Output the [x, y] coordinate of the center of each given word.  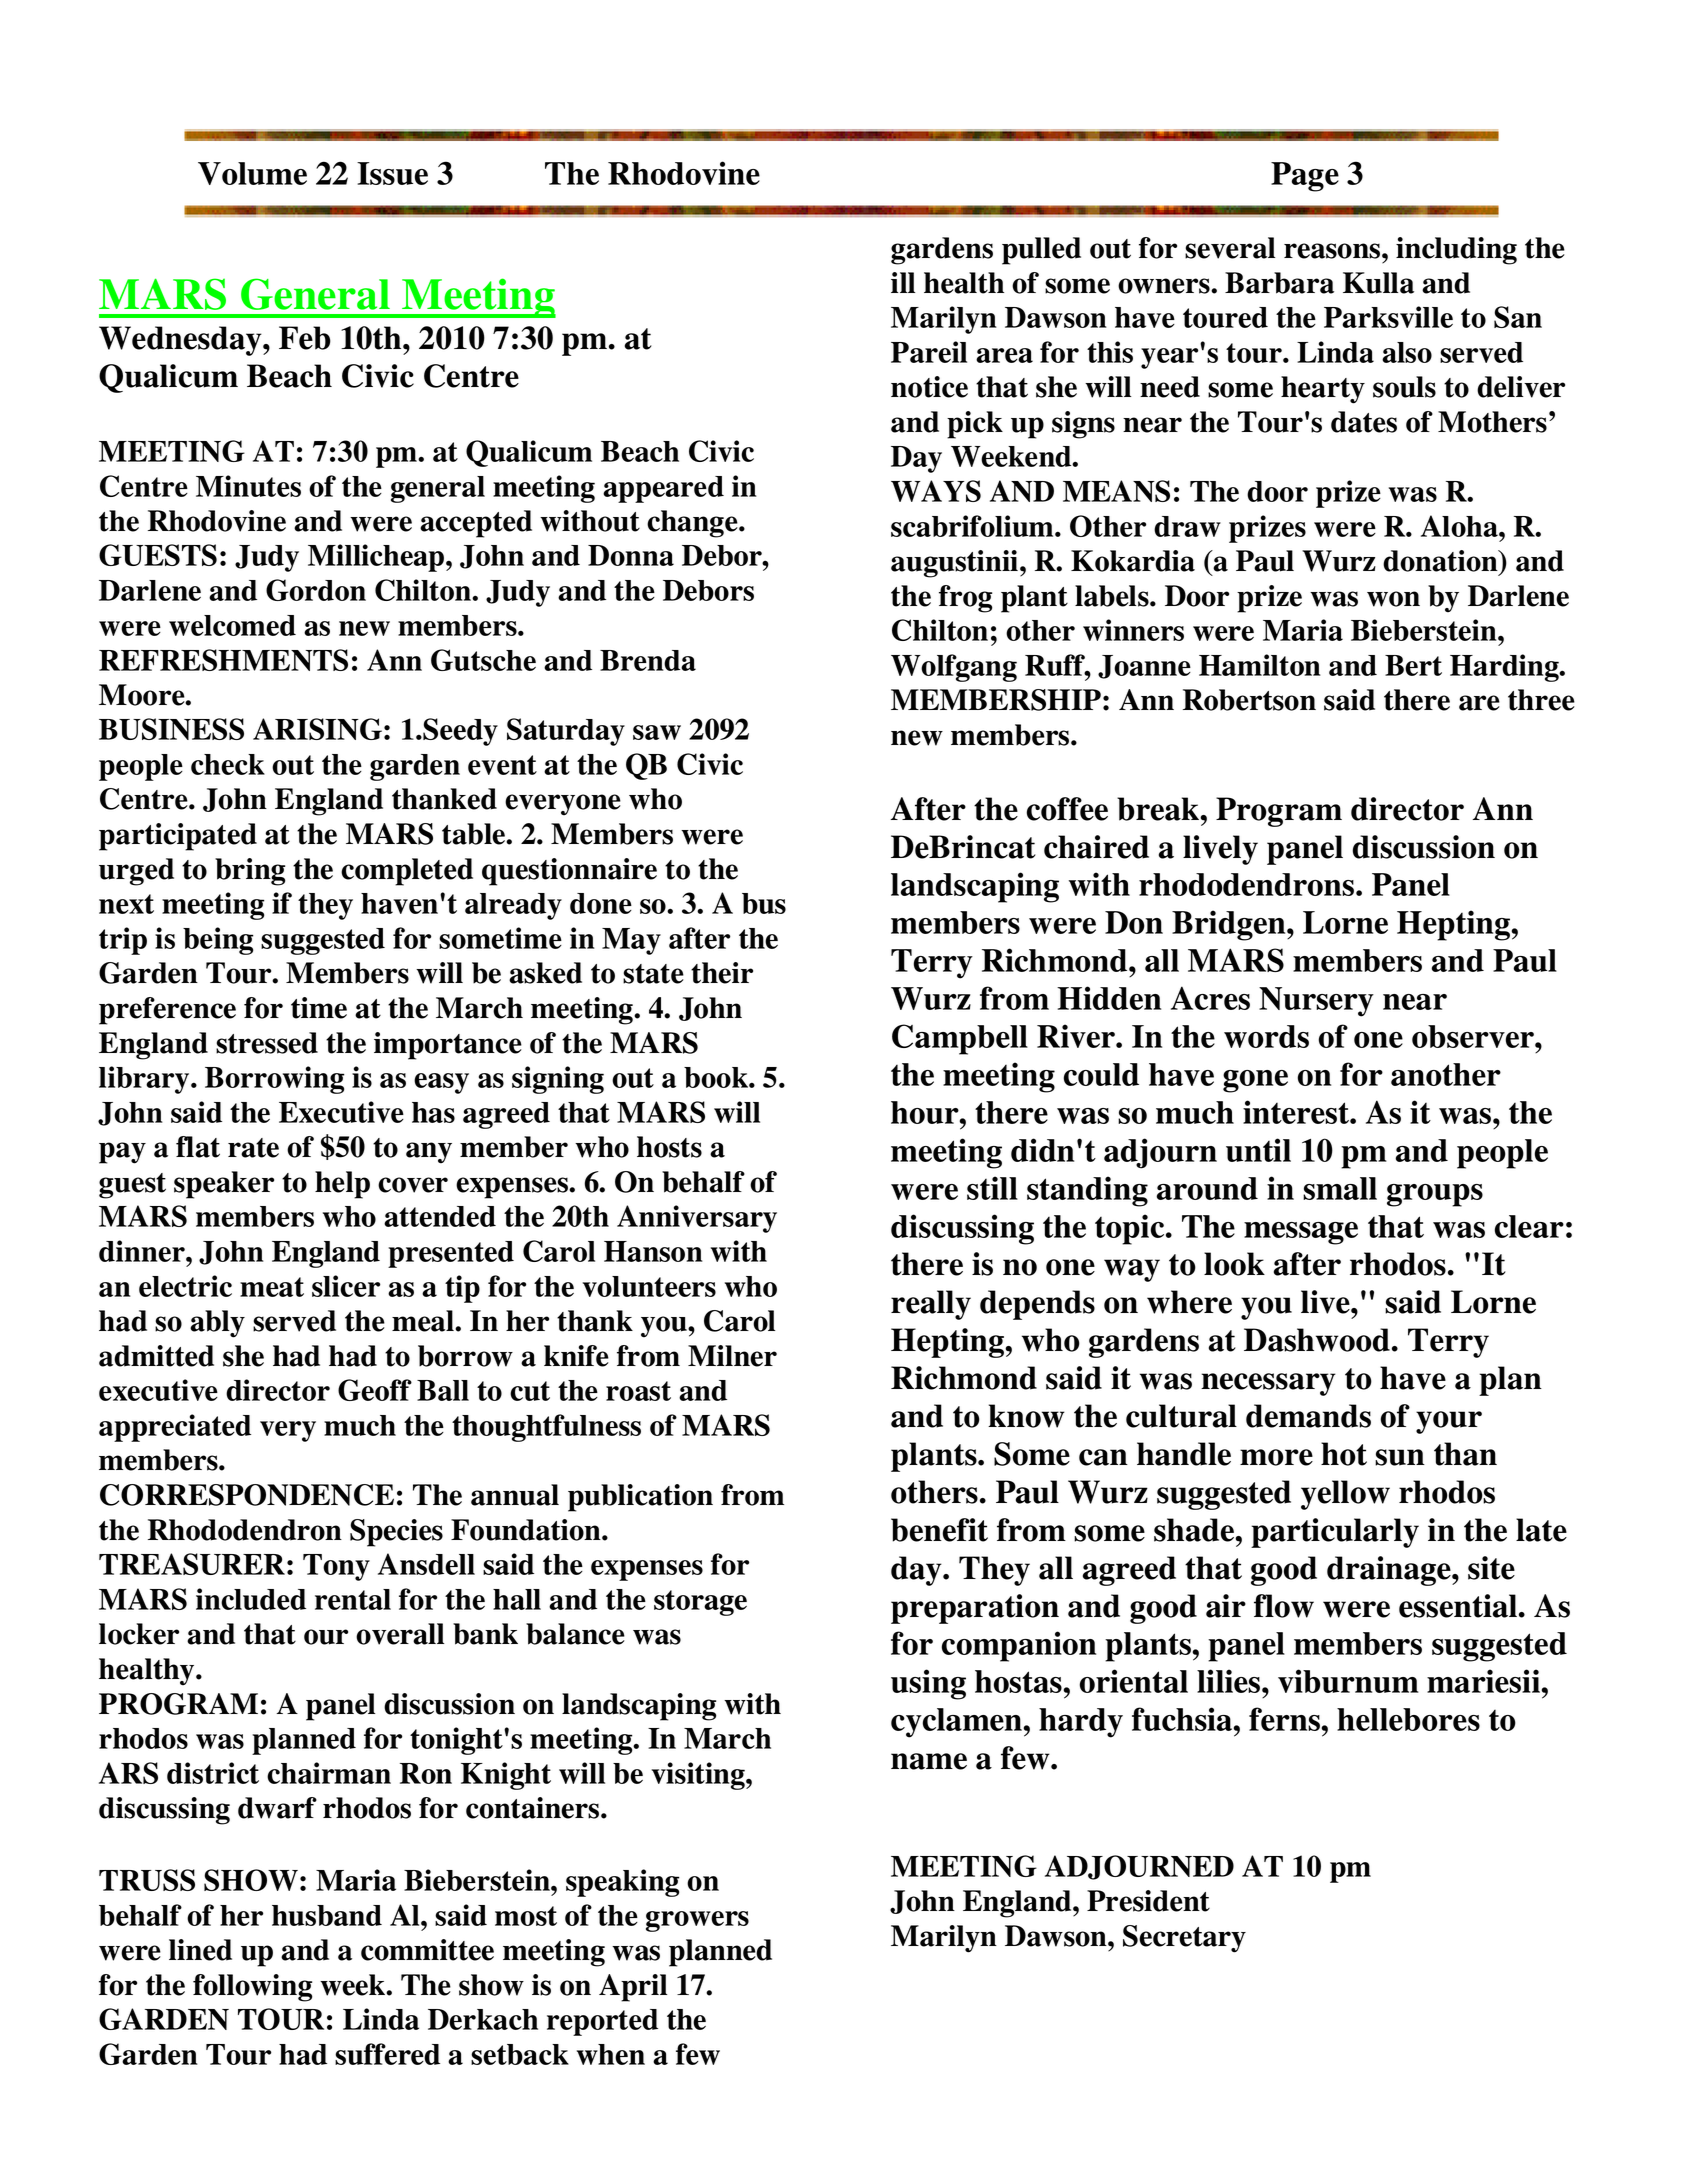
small [1340, 1188]
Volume [252, 173]
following [252, 1988]
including [1456, 251]
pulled [1041, 251]
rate [253, 1148]
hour [926, 1112]
